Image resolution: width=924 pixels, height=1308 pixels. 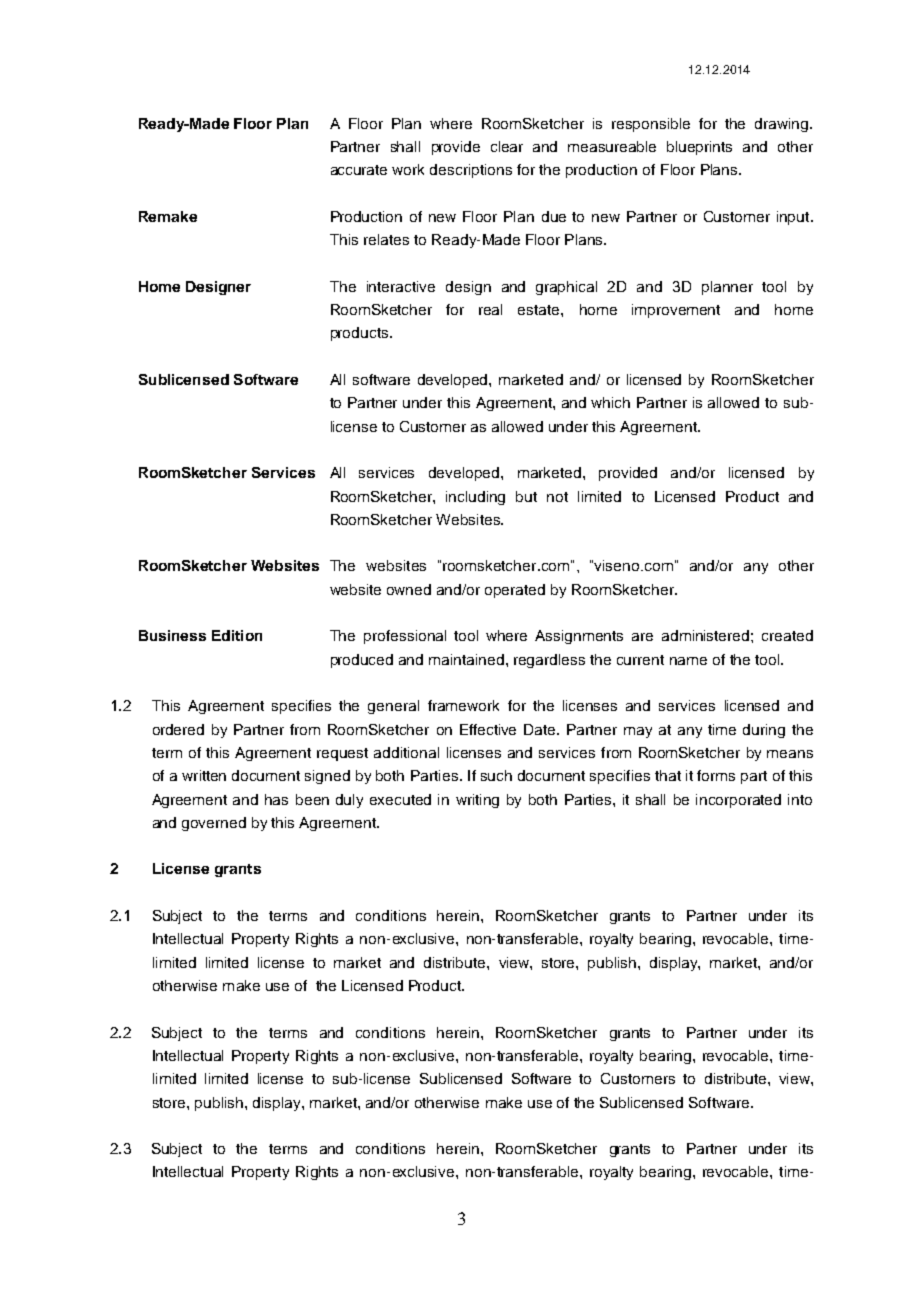 What do you see at coordinates (475, 498) in the image?
I see `including` at bounding box center [475, 498].
